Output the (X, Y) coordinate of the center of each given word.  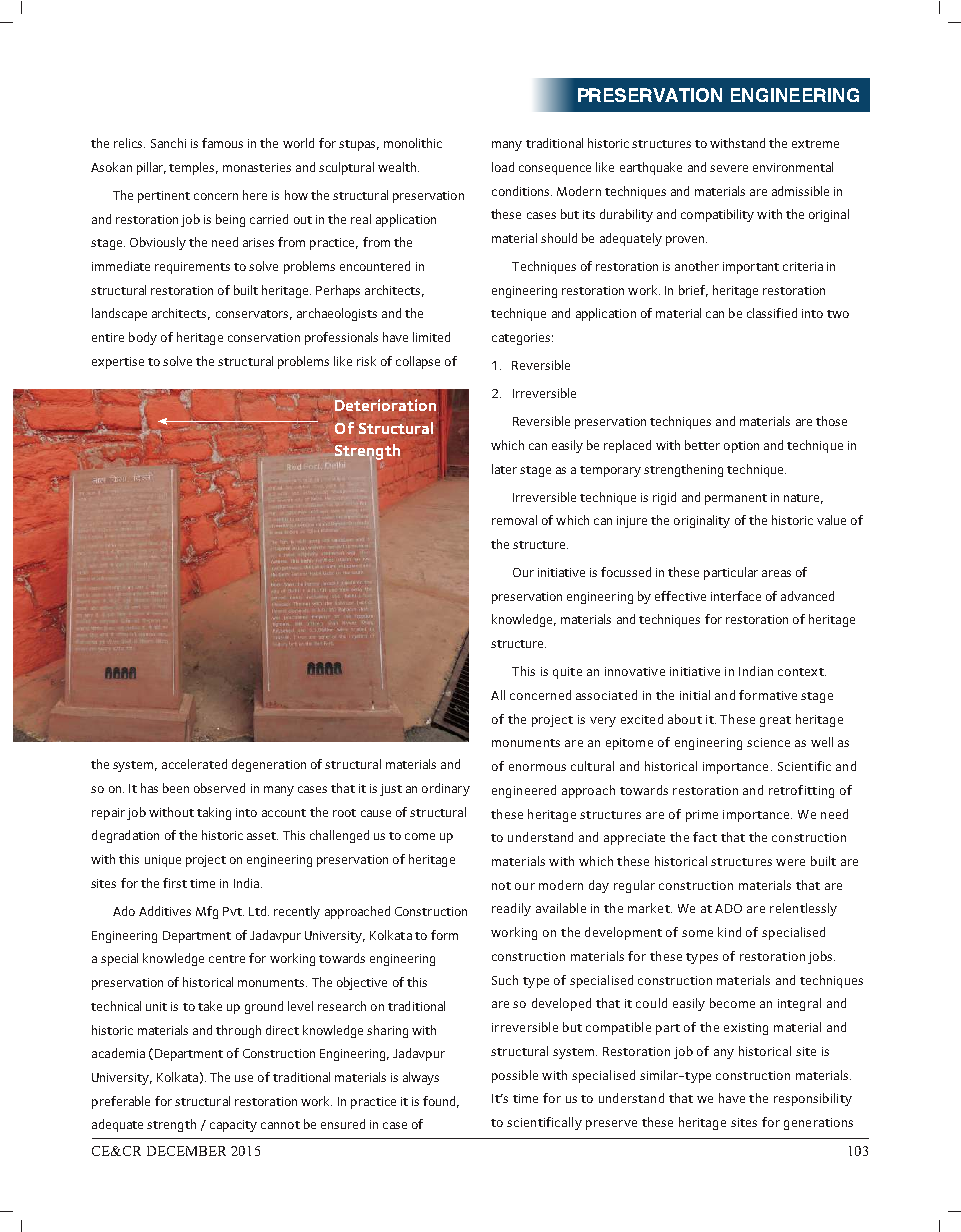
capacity (233, 1126)
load (503, 167)
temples (193, 168)
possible (515, 1076)
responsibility (813, 1099)
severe (729, 168)
